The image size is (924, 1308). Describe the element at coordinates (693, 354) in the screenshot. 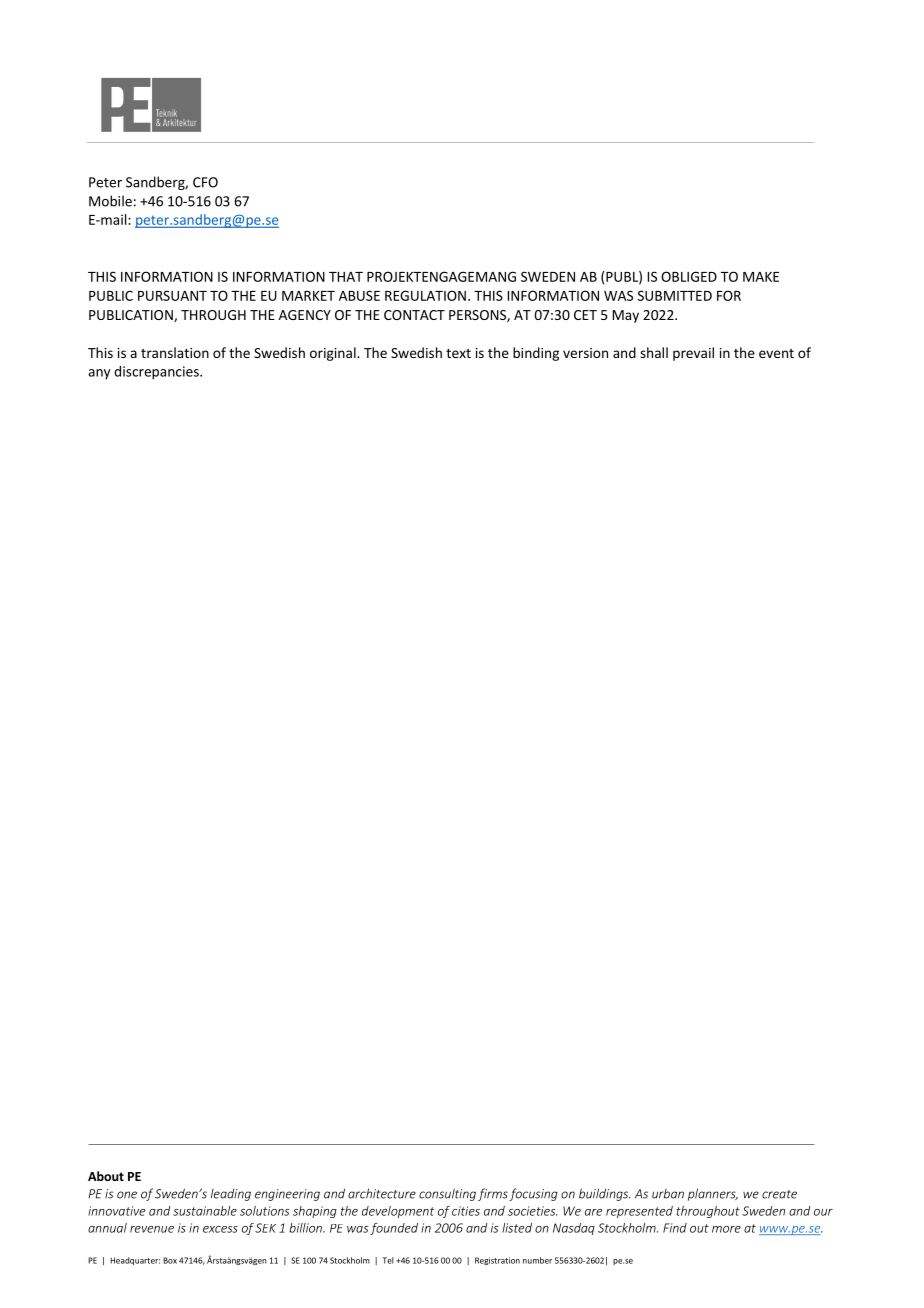

I see `prevail` at that location.
